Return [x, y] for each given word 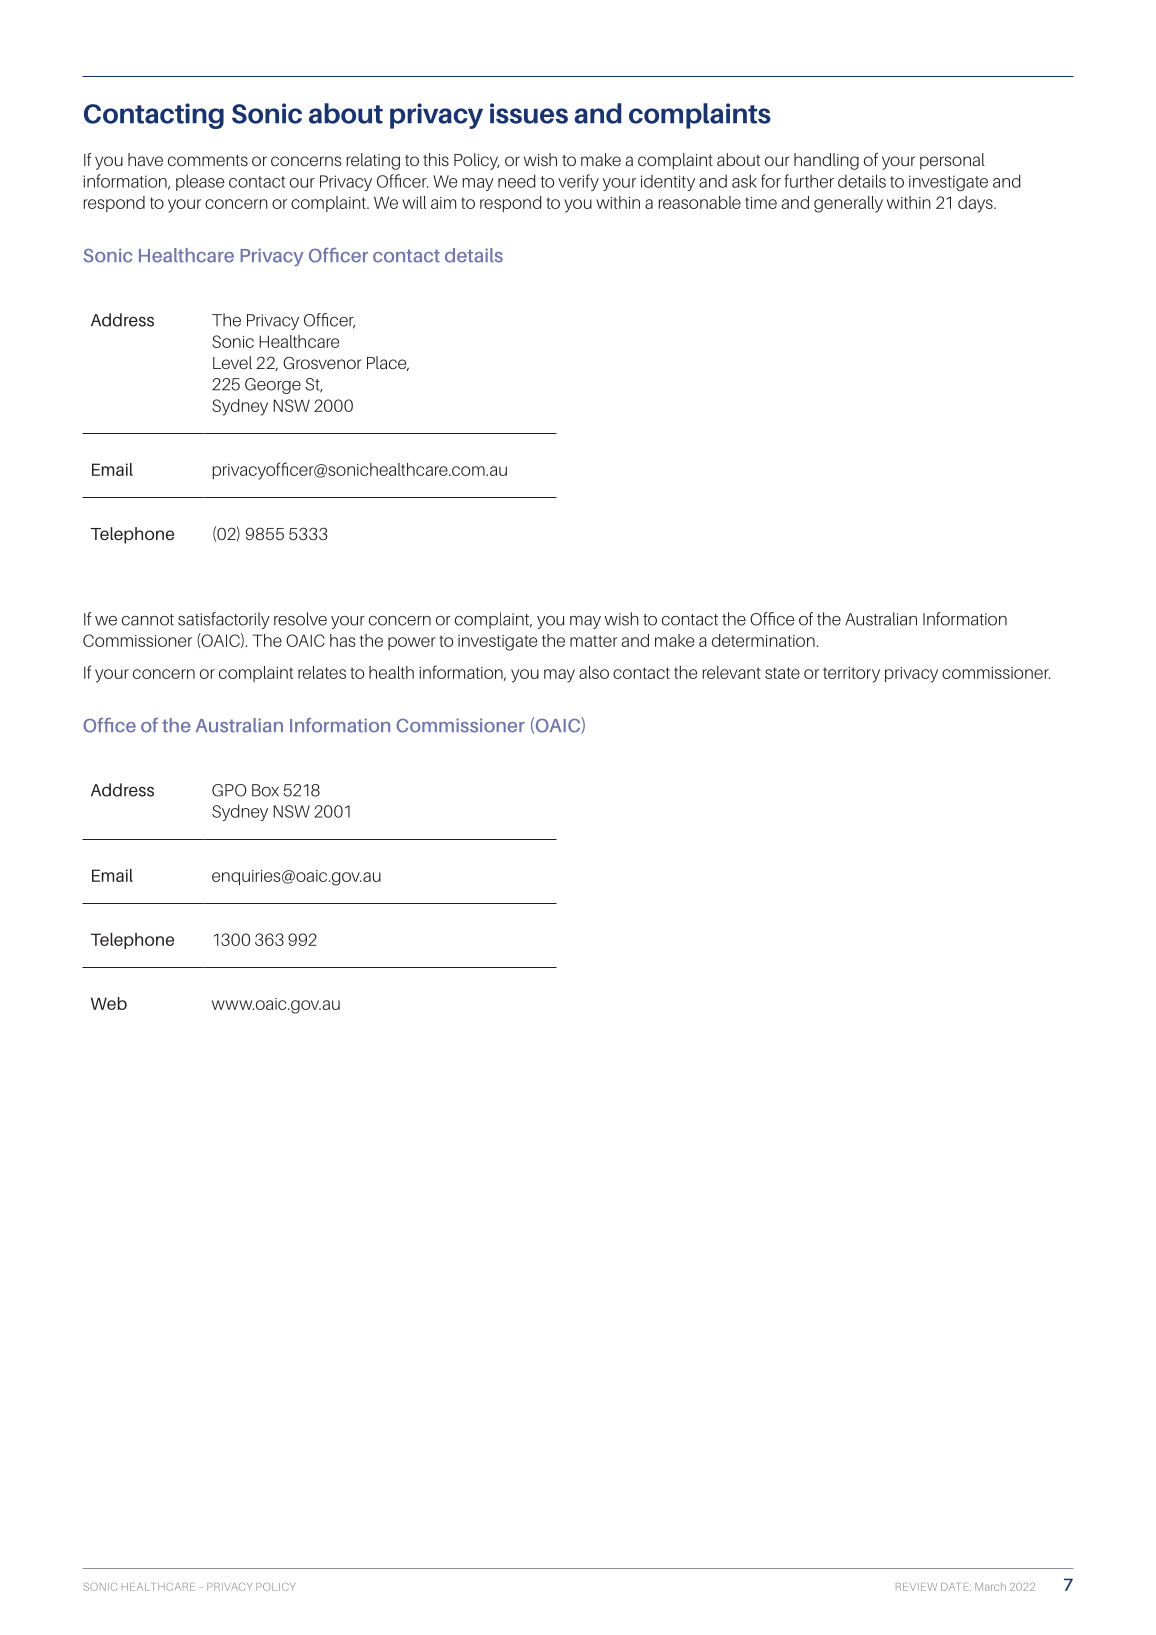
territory [851, 675]
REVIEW [916, 1587]
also [594, 672]
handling [826, 161]
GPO [229, 790]
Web [109, 1003]
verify [578, 182]
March [990, 1586]
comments [208, 160]
